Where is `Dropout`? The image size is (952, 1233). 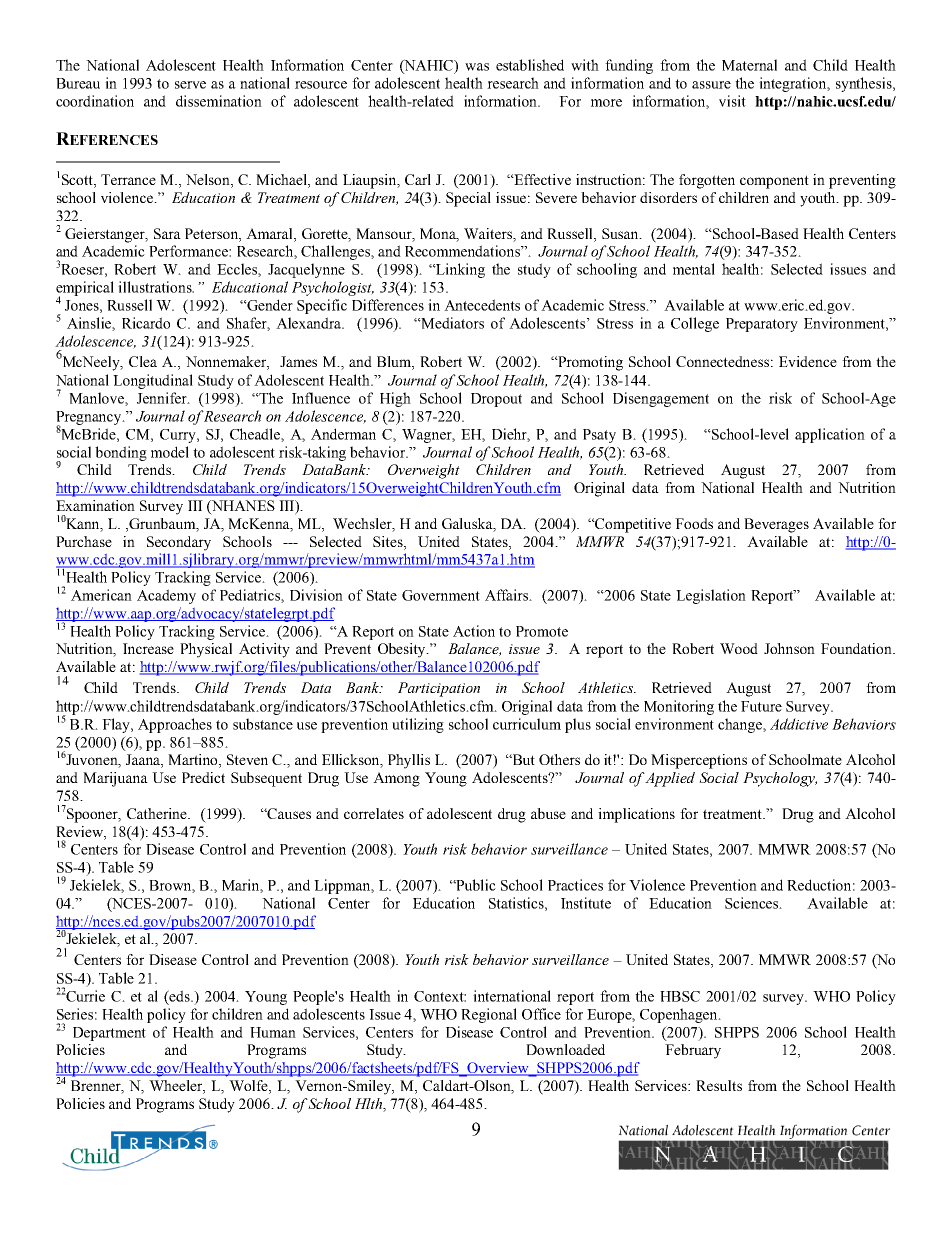
Dropout is located at coordinates (496, 400).
